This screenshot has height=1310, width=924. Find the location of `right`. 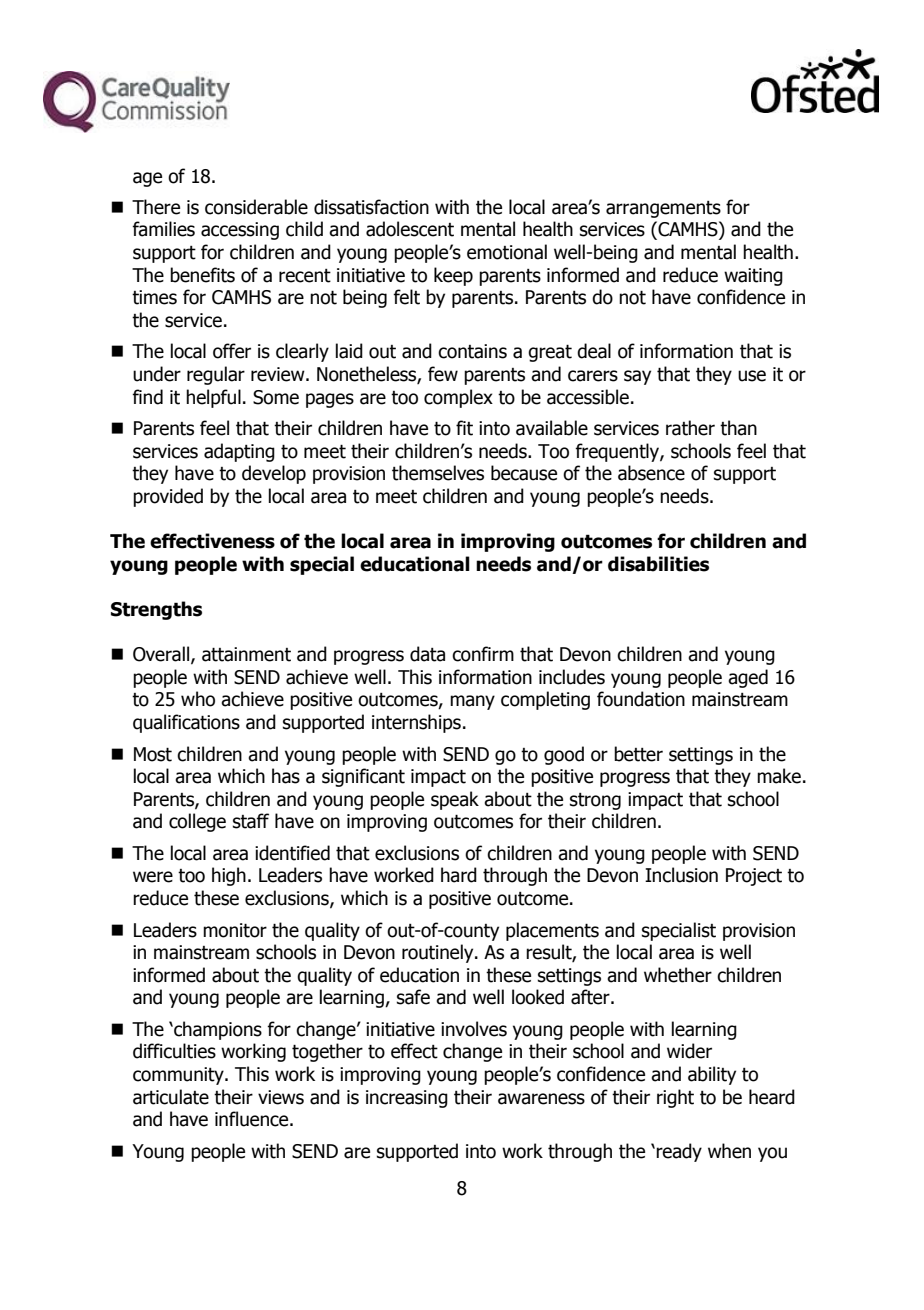

right is located at coordinates (675, 1098).
